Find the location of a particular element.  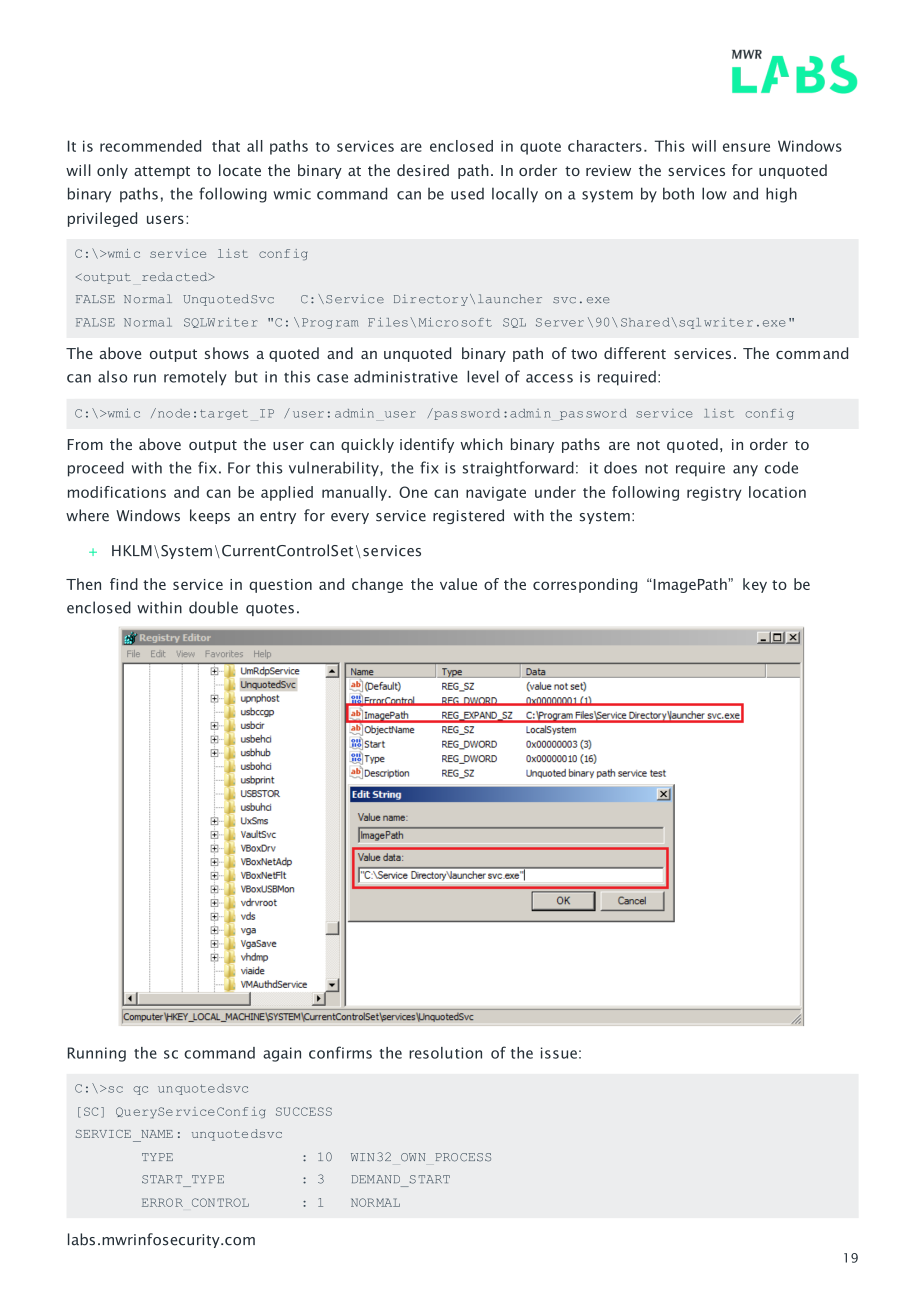

Running is located at coordinates (97, 1054).
